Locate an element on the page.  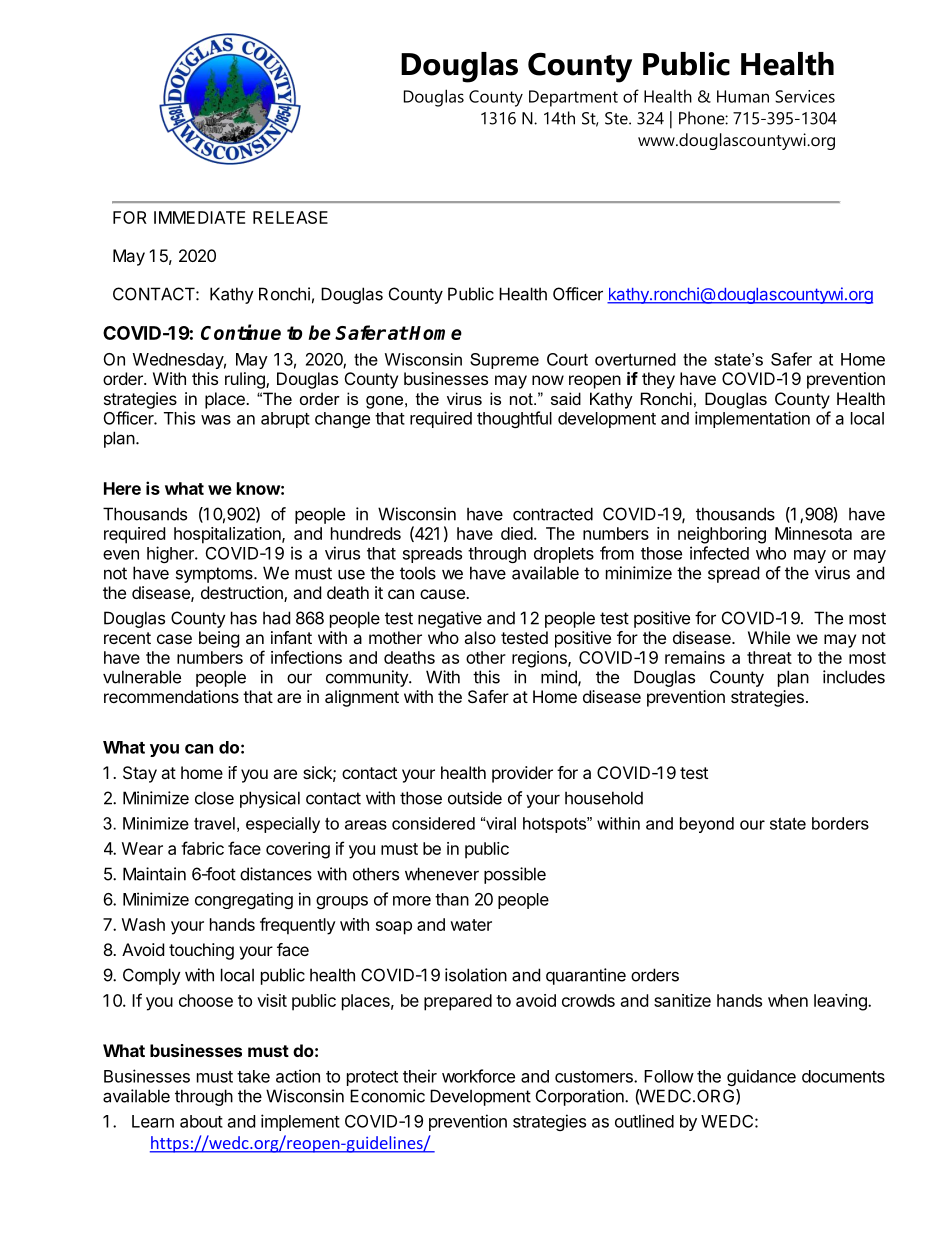
has is located at coordinates (244, 618).
